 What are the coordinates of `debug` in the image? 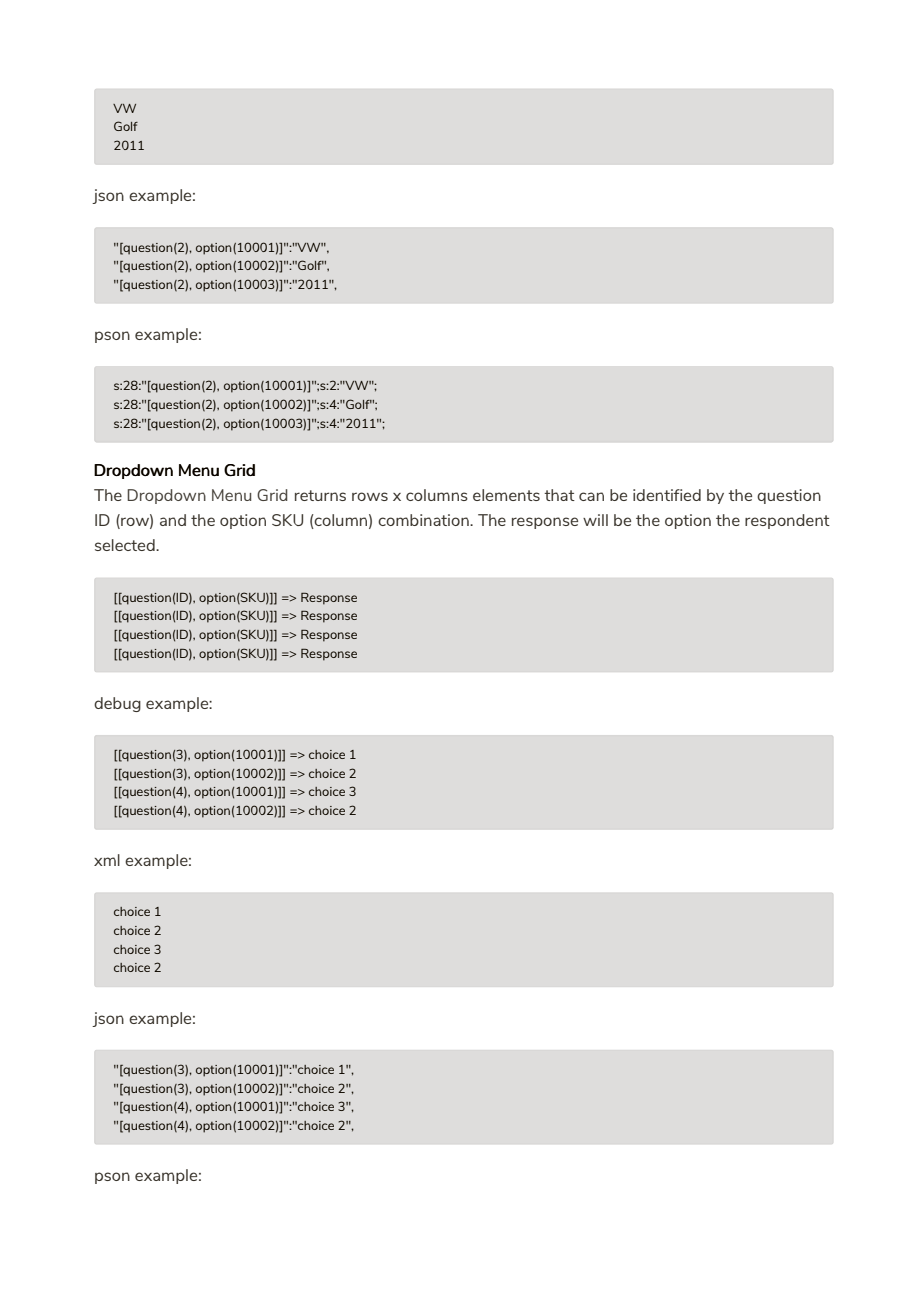 It's located at (117, 704).
